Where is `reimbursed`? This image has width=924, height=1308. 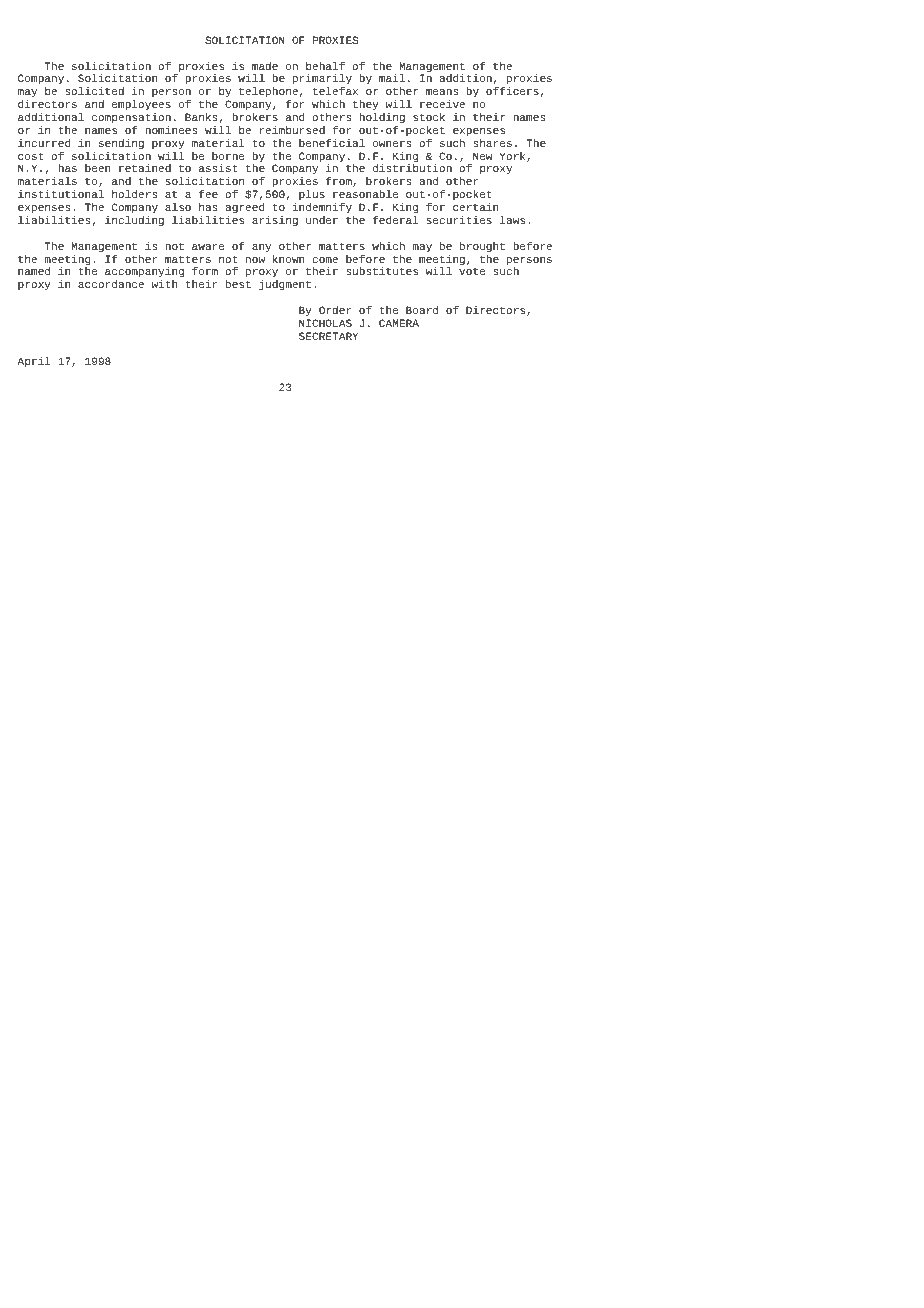
reimbursed is located at coordinates (292, 130).
